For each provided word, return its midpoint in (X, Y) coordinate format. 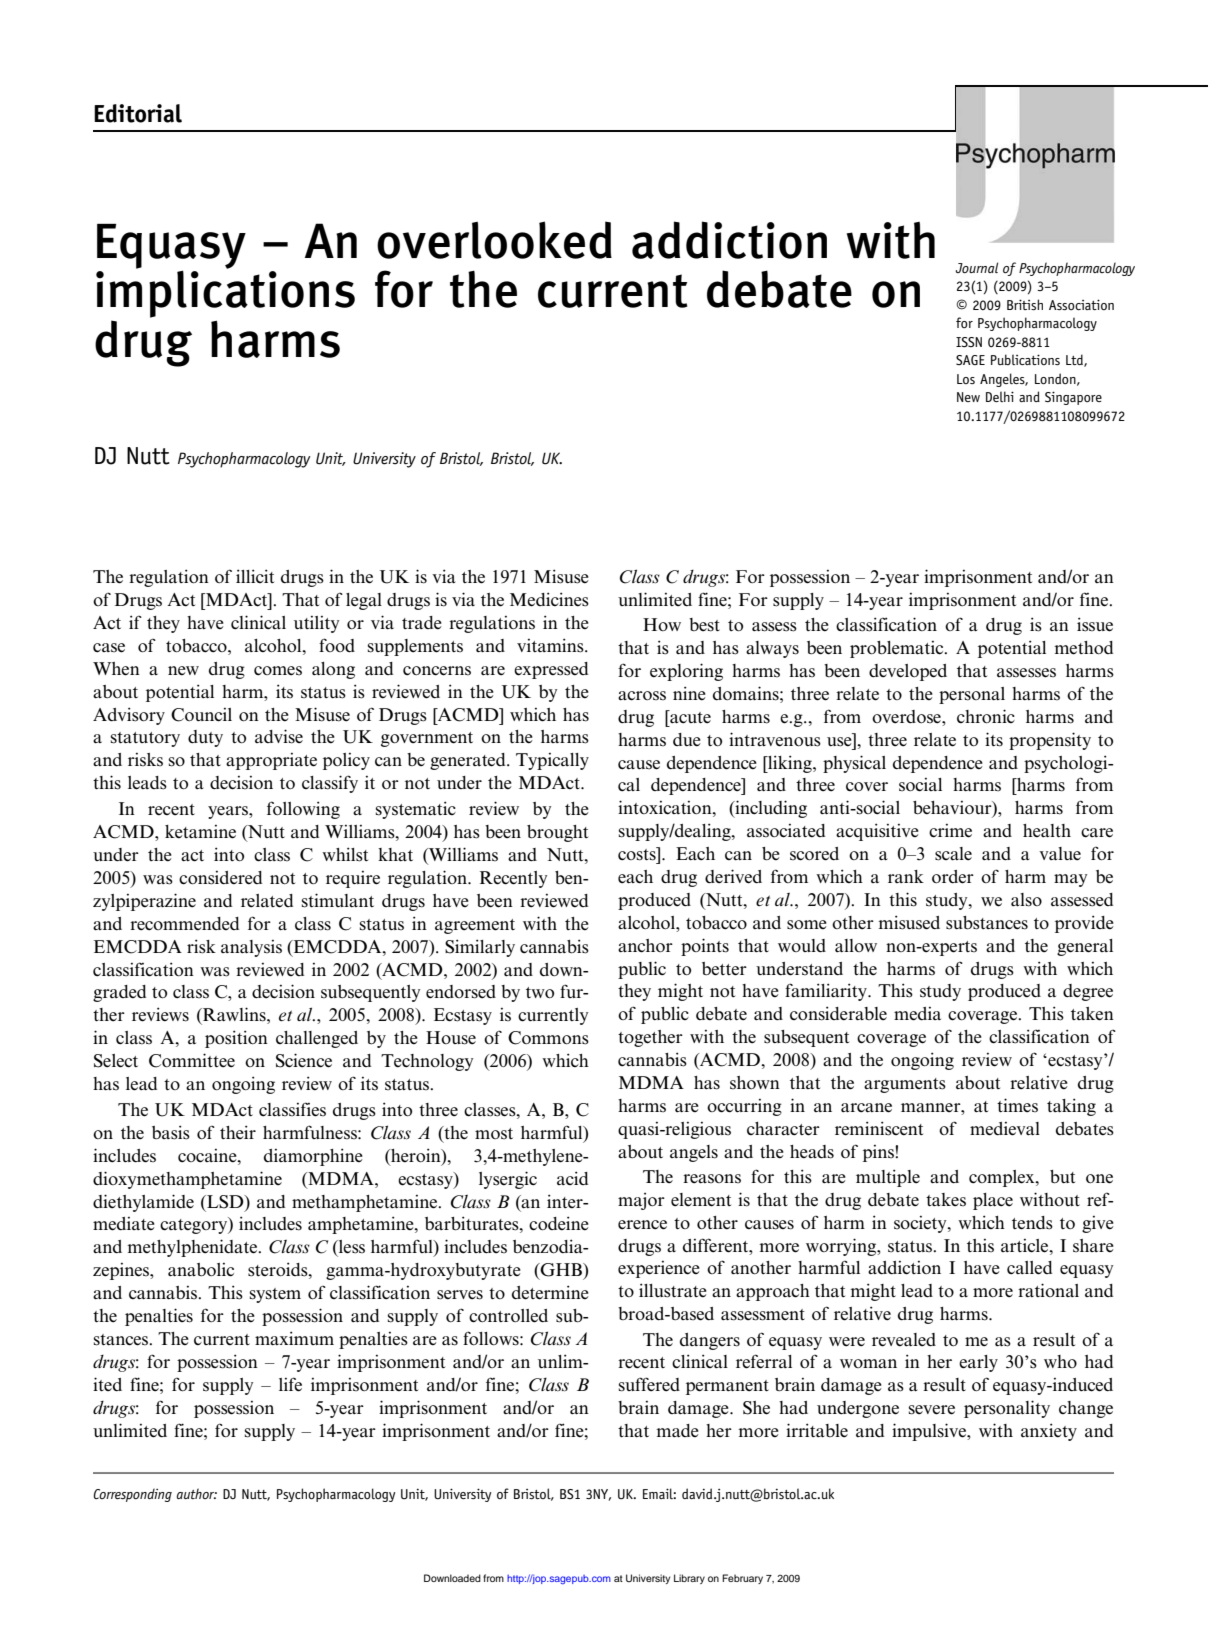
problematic (898, 649)
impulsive (930, 1432)
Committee (192, 1060)
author (197, 1493)
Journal (976, 267)
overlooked (494, 240)
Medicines (549, 599)
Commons (548, 1038)
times (1017, 1105)
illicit (255, 576)
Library (689, 1579)
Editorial (138, 113)
